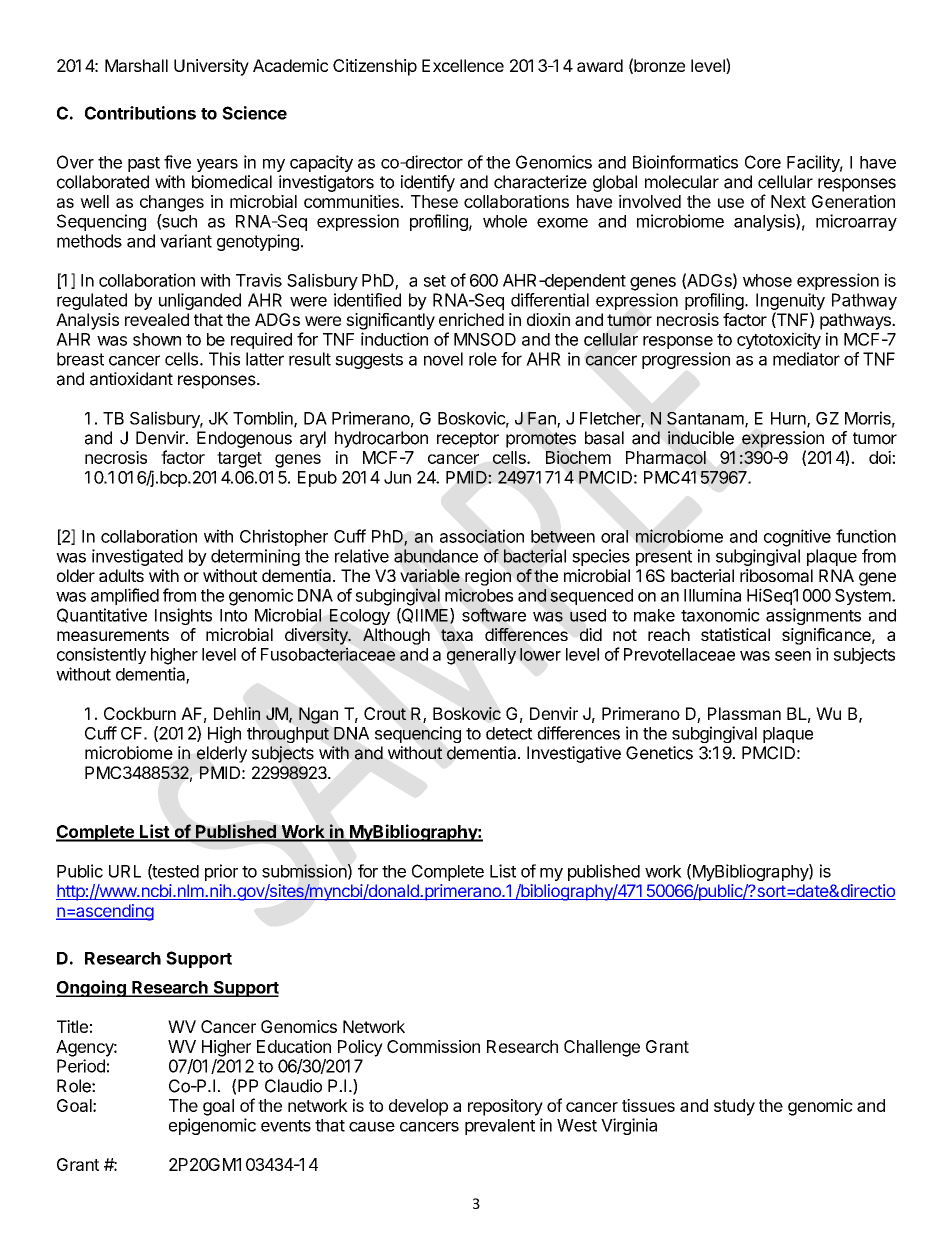  What do you see at coordinates (463, 65) in the screenshot?
I see `Excellence` at bounding box center [463, 65].
